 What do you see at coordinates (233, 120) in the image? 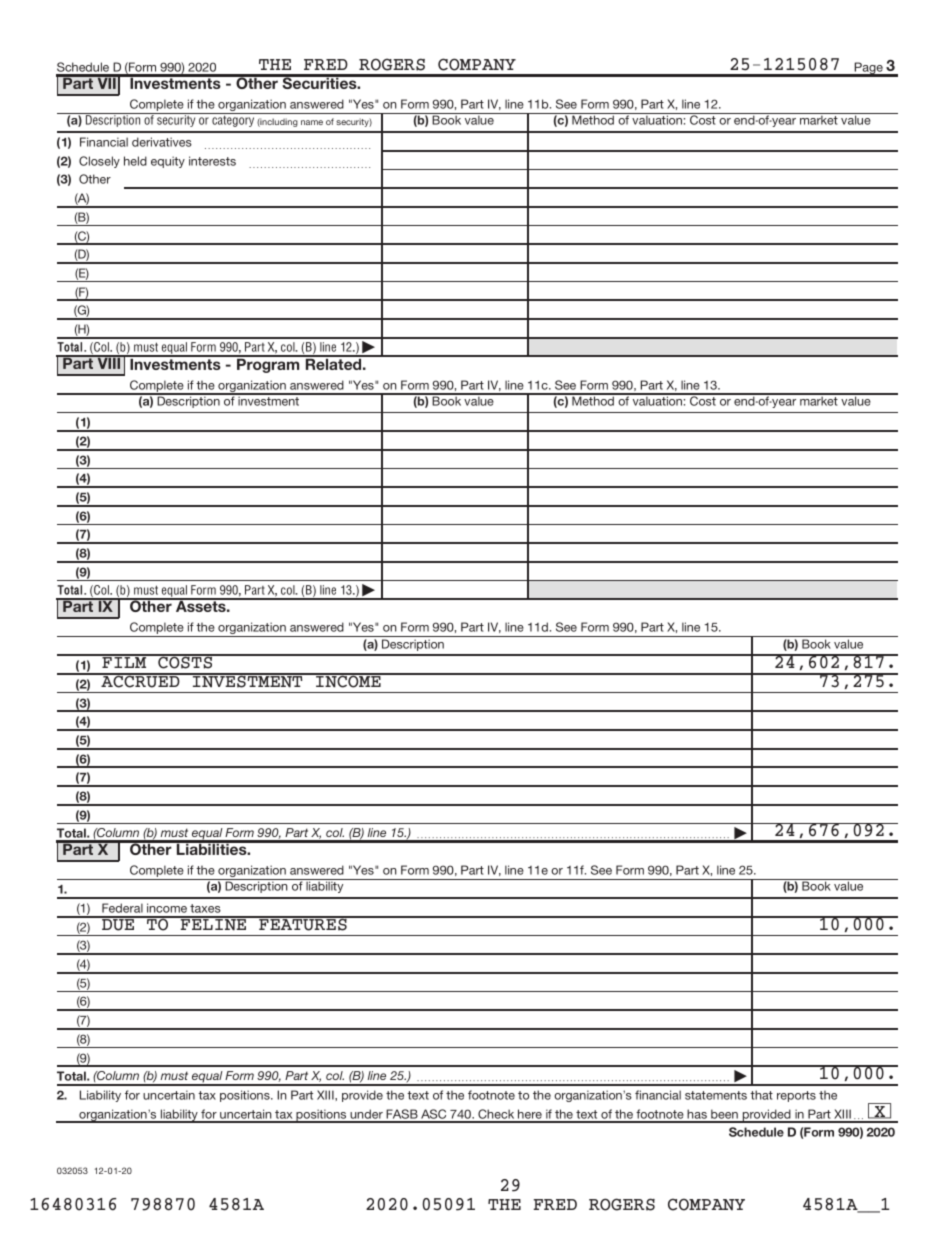
I see `category` at bounding box center [233, 120].
